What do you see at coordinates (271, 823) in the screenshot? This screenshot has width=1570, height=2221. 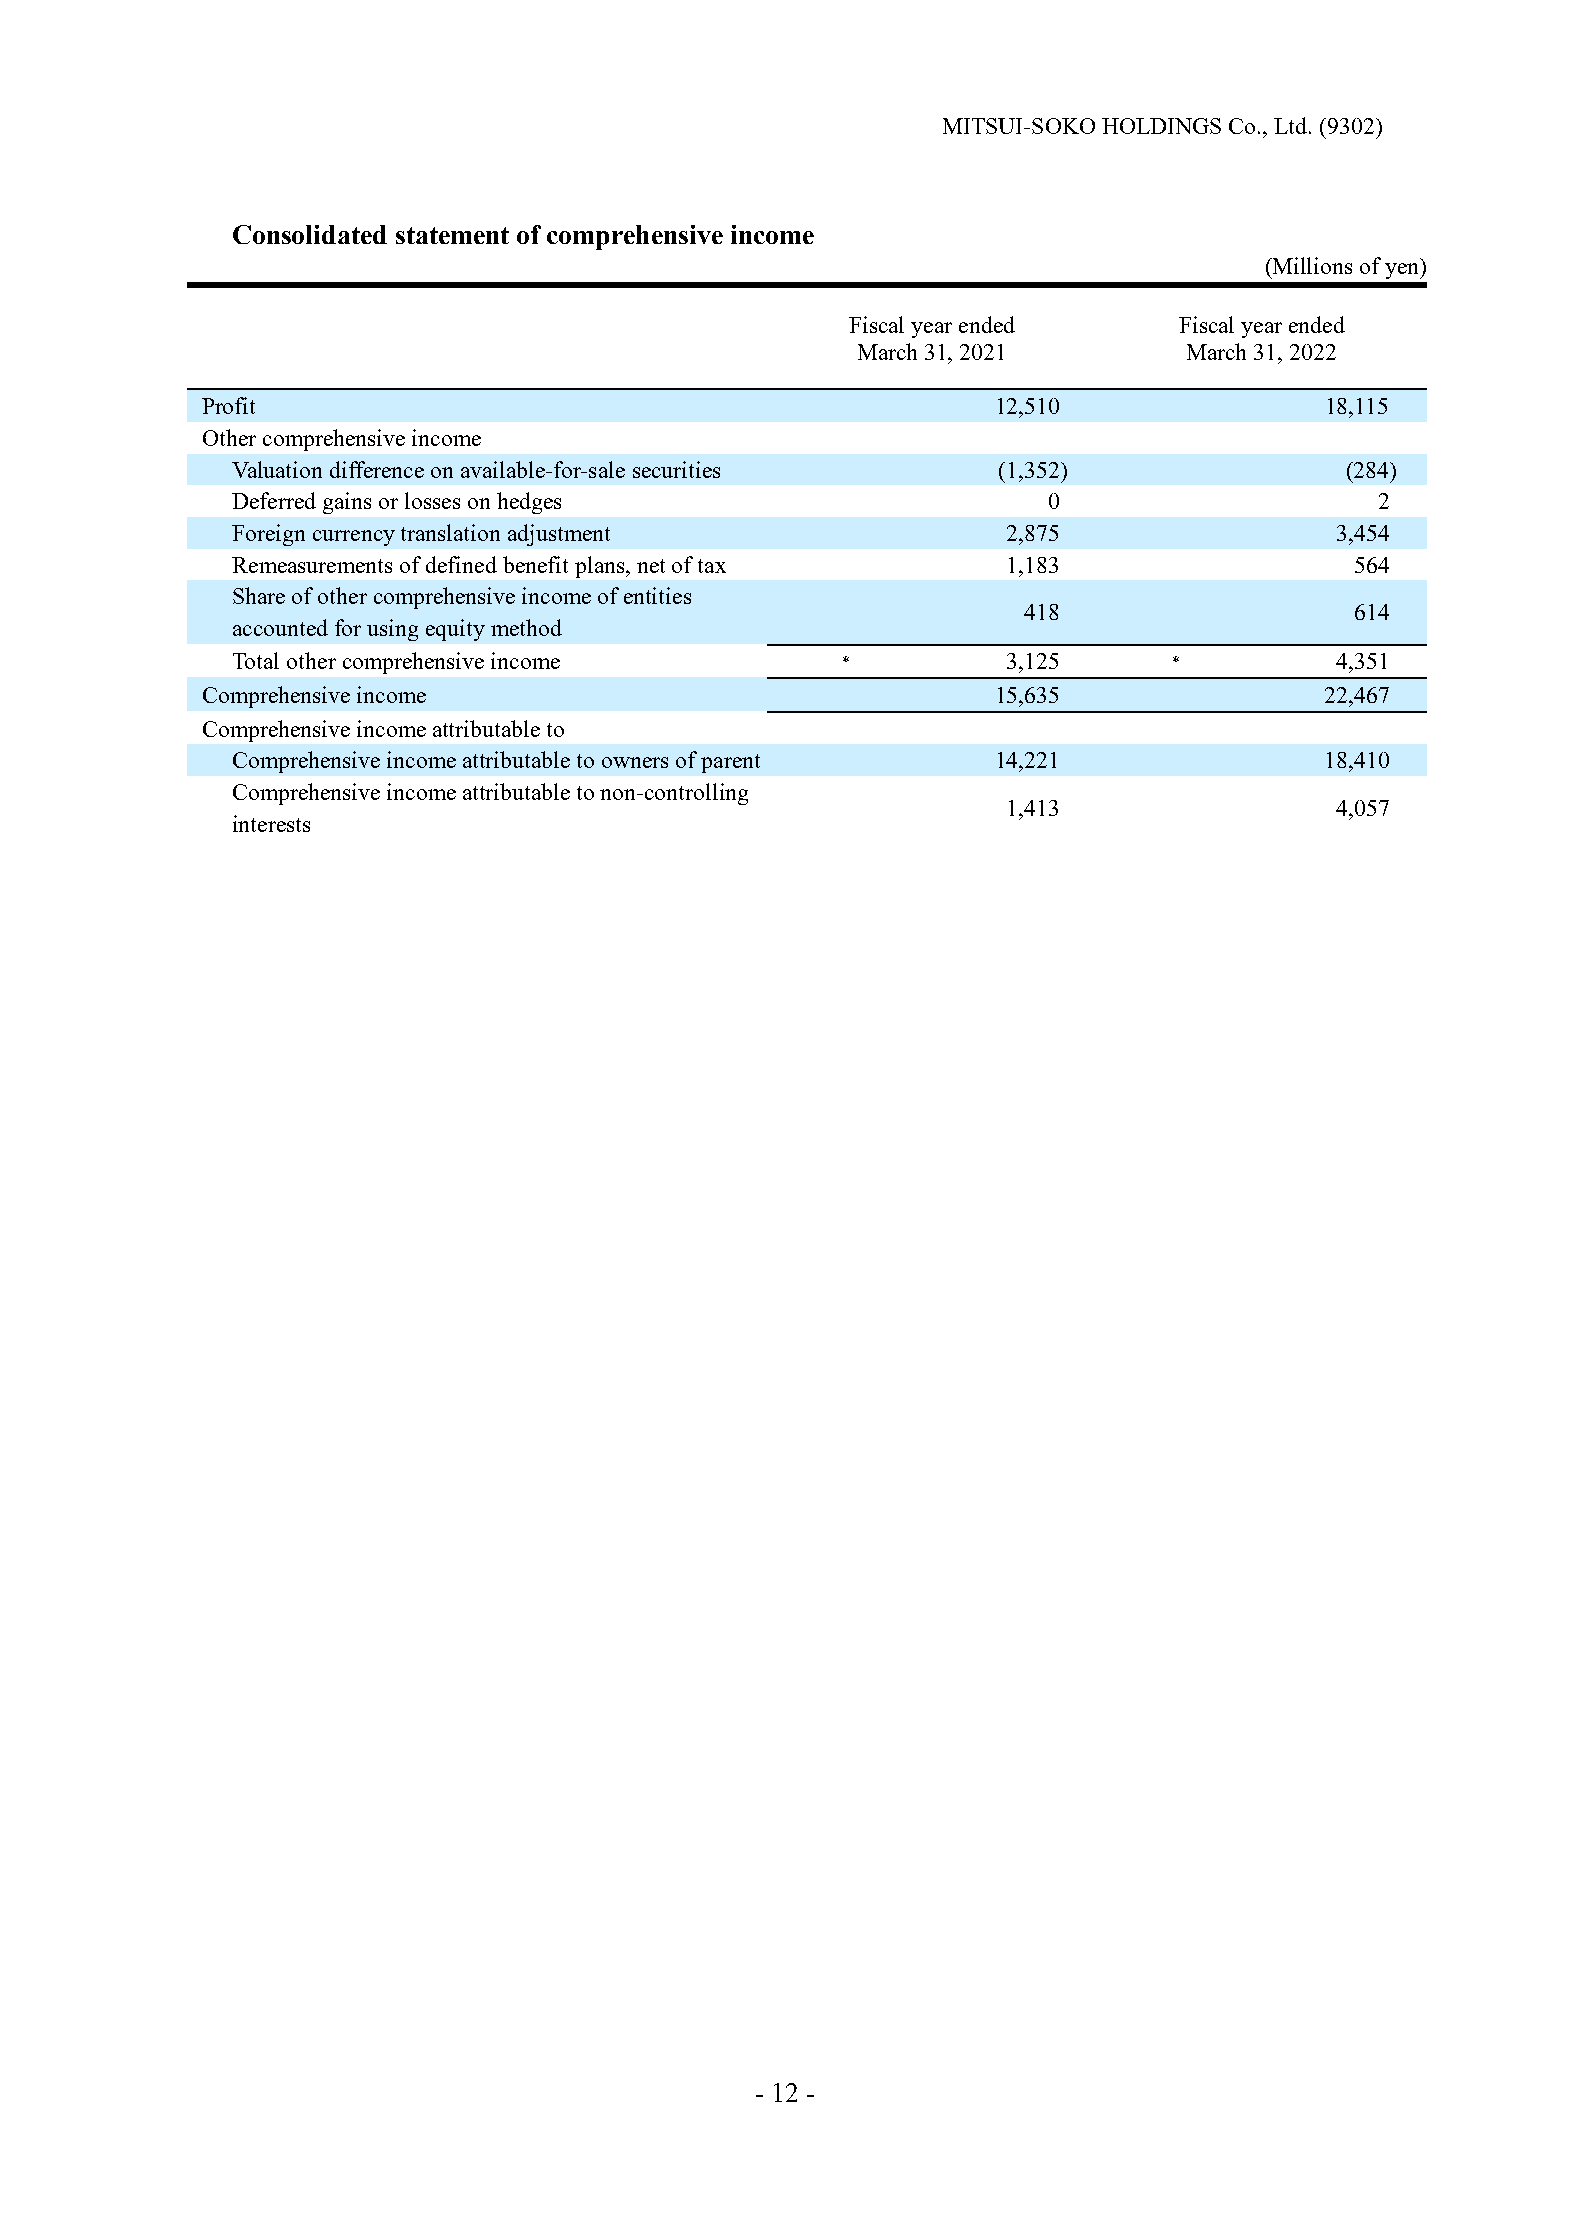 I see `interests` at bounding box center [271, 823].
